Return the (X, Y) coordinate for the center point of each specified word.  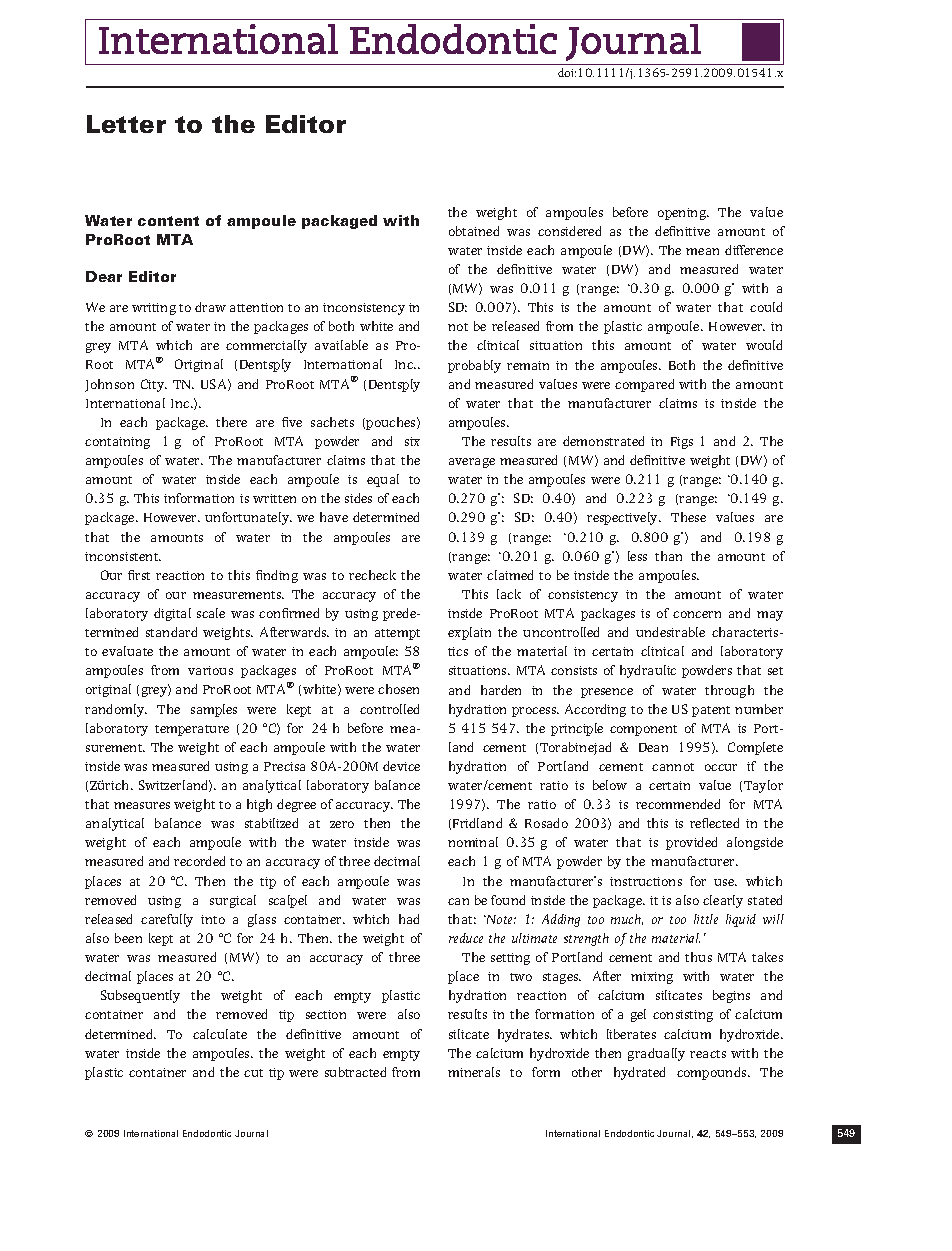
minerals (474, 1072)
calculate (220, 1034)
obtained (474, 231)
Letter (126, 124)
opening (683, 214)
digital (172, 614)
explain (469, 633)
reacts (708, 1054)
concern (697, 614)
